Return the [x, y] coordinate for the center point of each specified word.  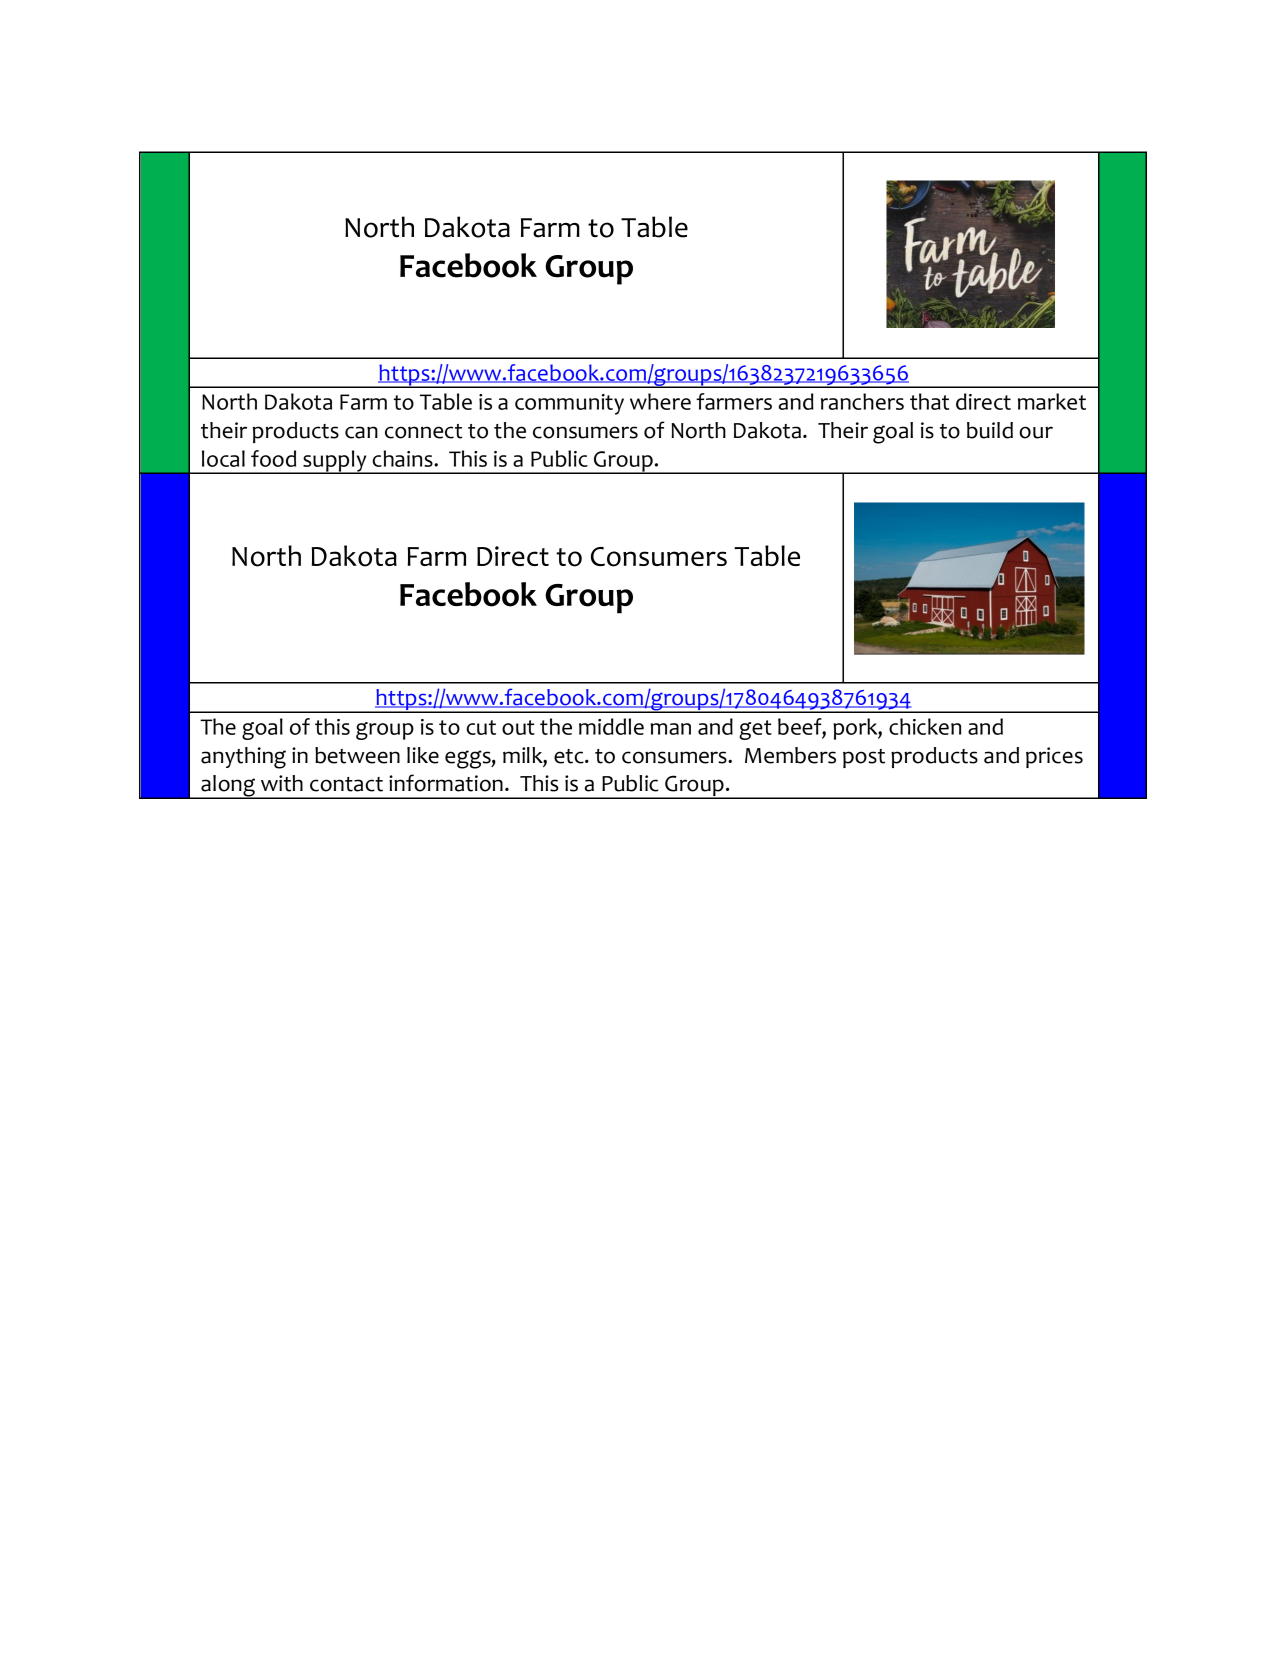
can [361, 432]
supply [335, 462]
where [660, 401]
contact [346, 784]
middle [611, 726]
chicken [925, 726]
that [929, 401]
